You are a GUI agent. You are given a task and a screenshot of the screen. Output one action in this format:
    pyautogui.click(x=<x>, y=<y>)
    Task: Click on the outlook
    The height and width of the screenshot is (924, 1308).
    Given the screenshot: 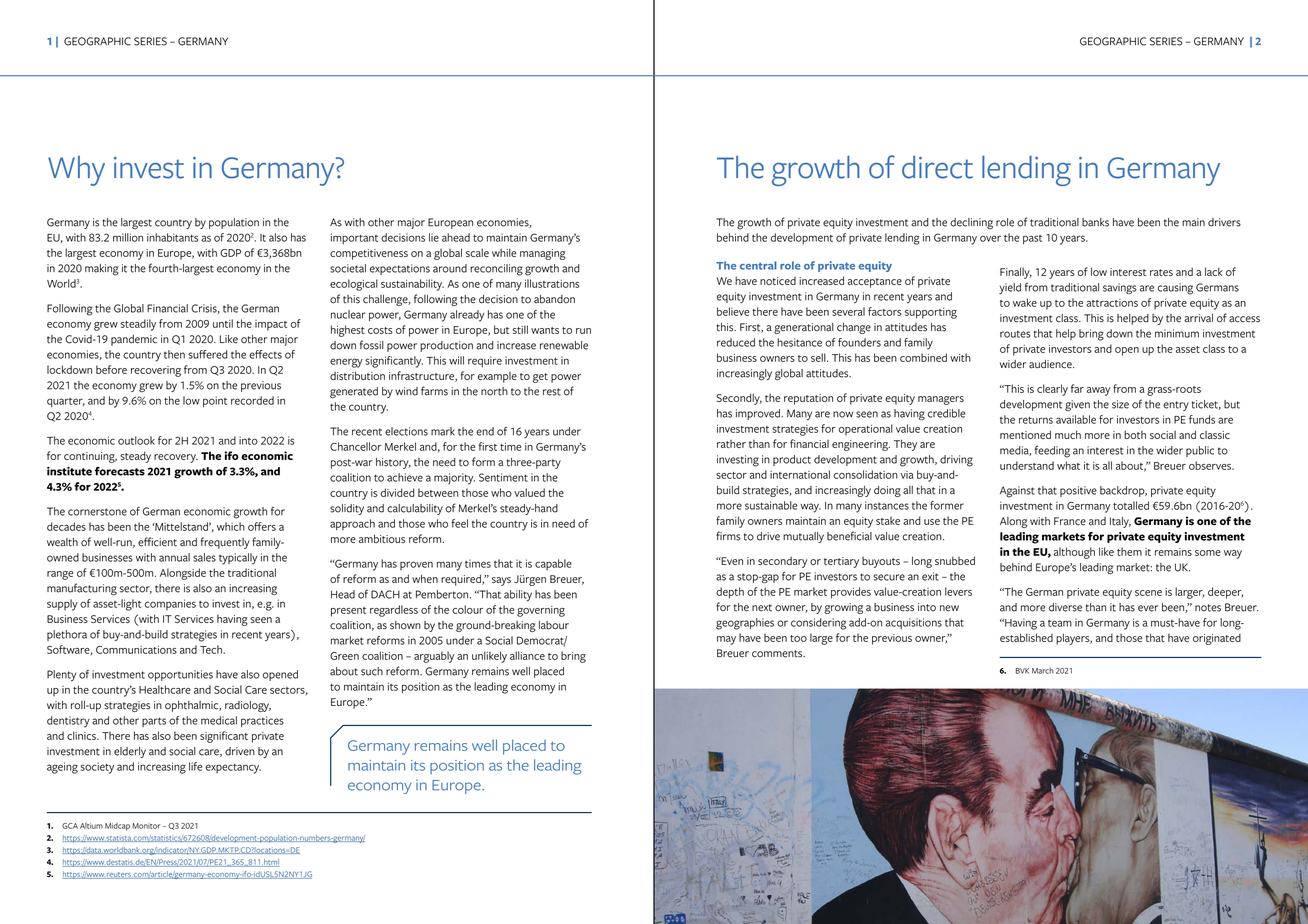 What is the action you would take?
    pyautogui.click(x=136, y=440)
